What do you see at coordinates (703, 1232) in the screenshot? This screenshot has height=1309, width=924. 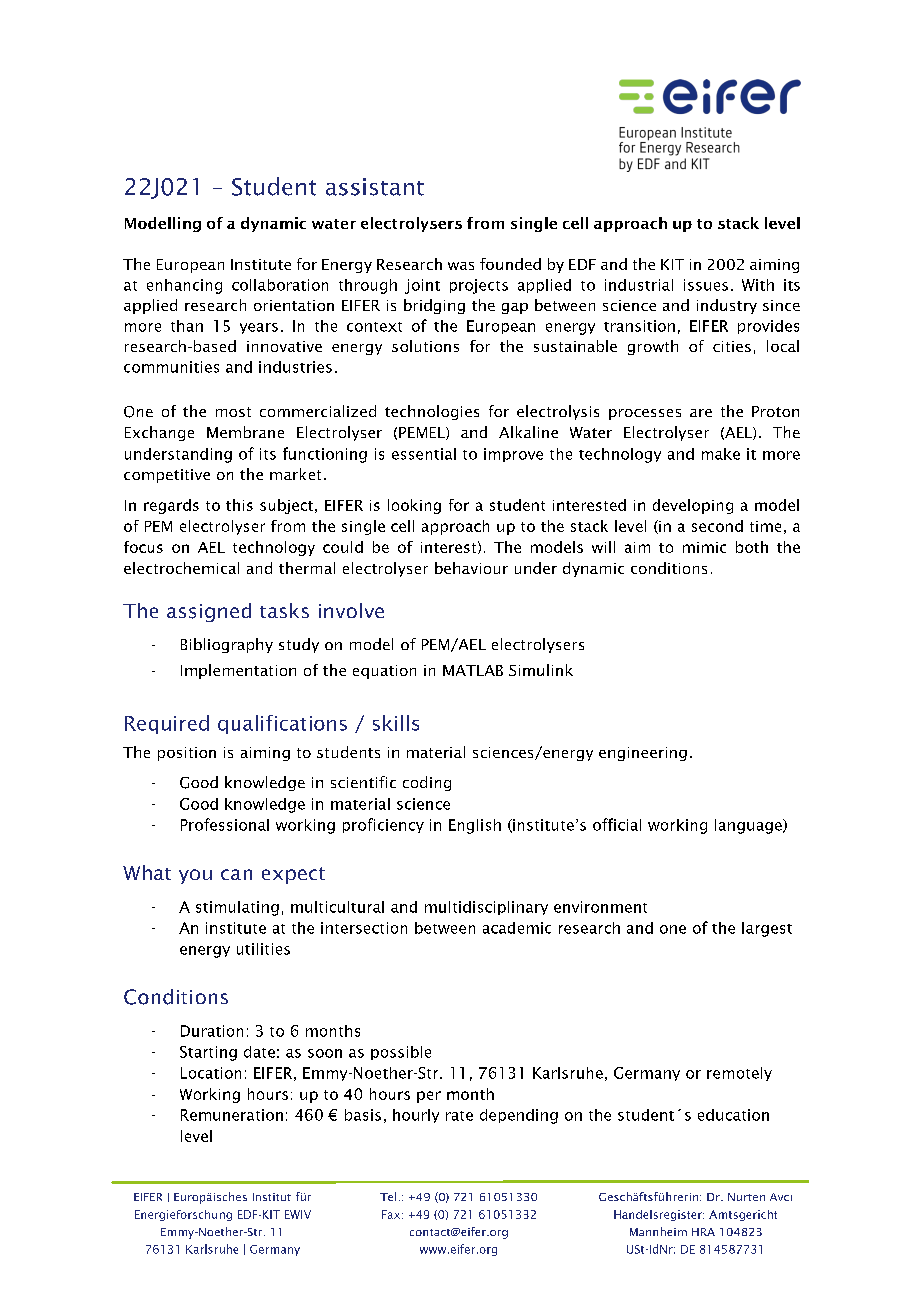 I see `HRA` at bounding box center [703, 1232].
